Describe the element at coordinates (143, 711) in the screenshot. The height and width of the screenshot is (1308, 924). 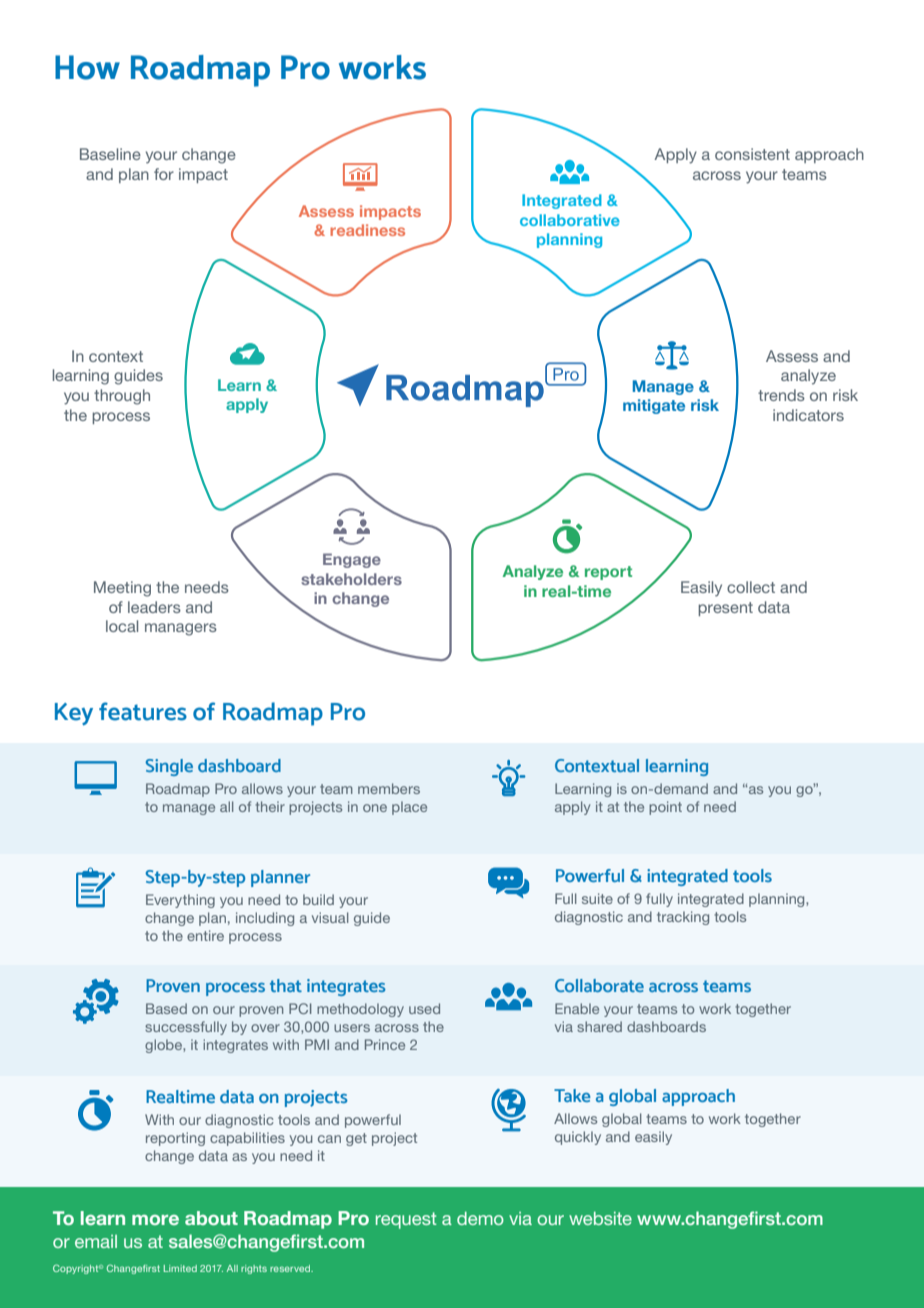
I see `features` at that location.
